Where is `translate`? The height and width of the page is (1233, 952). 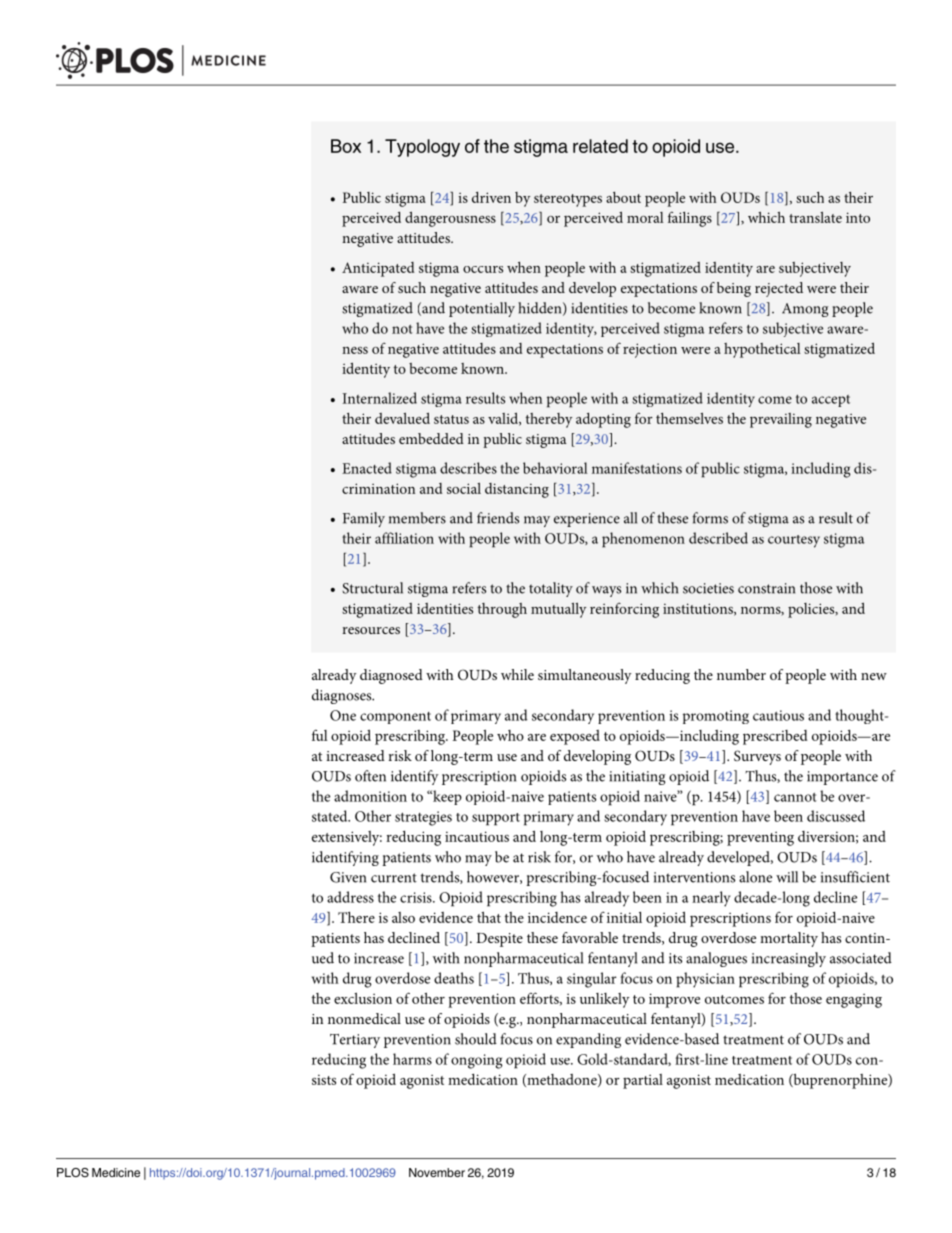 translate is located at coordinates (815, 217).
